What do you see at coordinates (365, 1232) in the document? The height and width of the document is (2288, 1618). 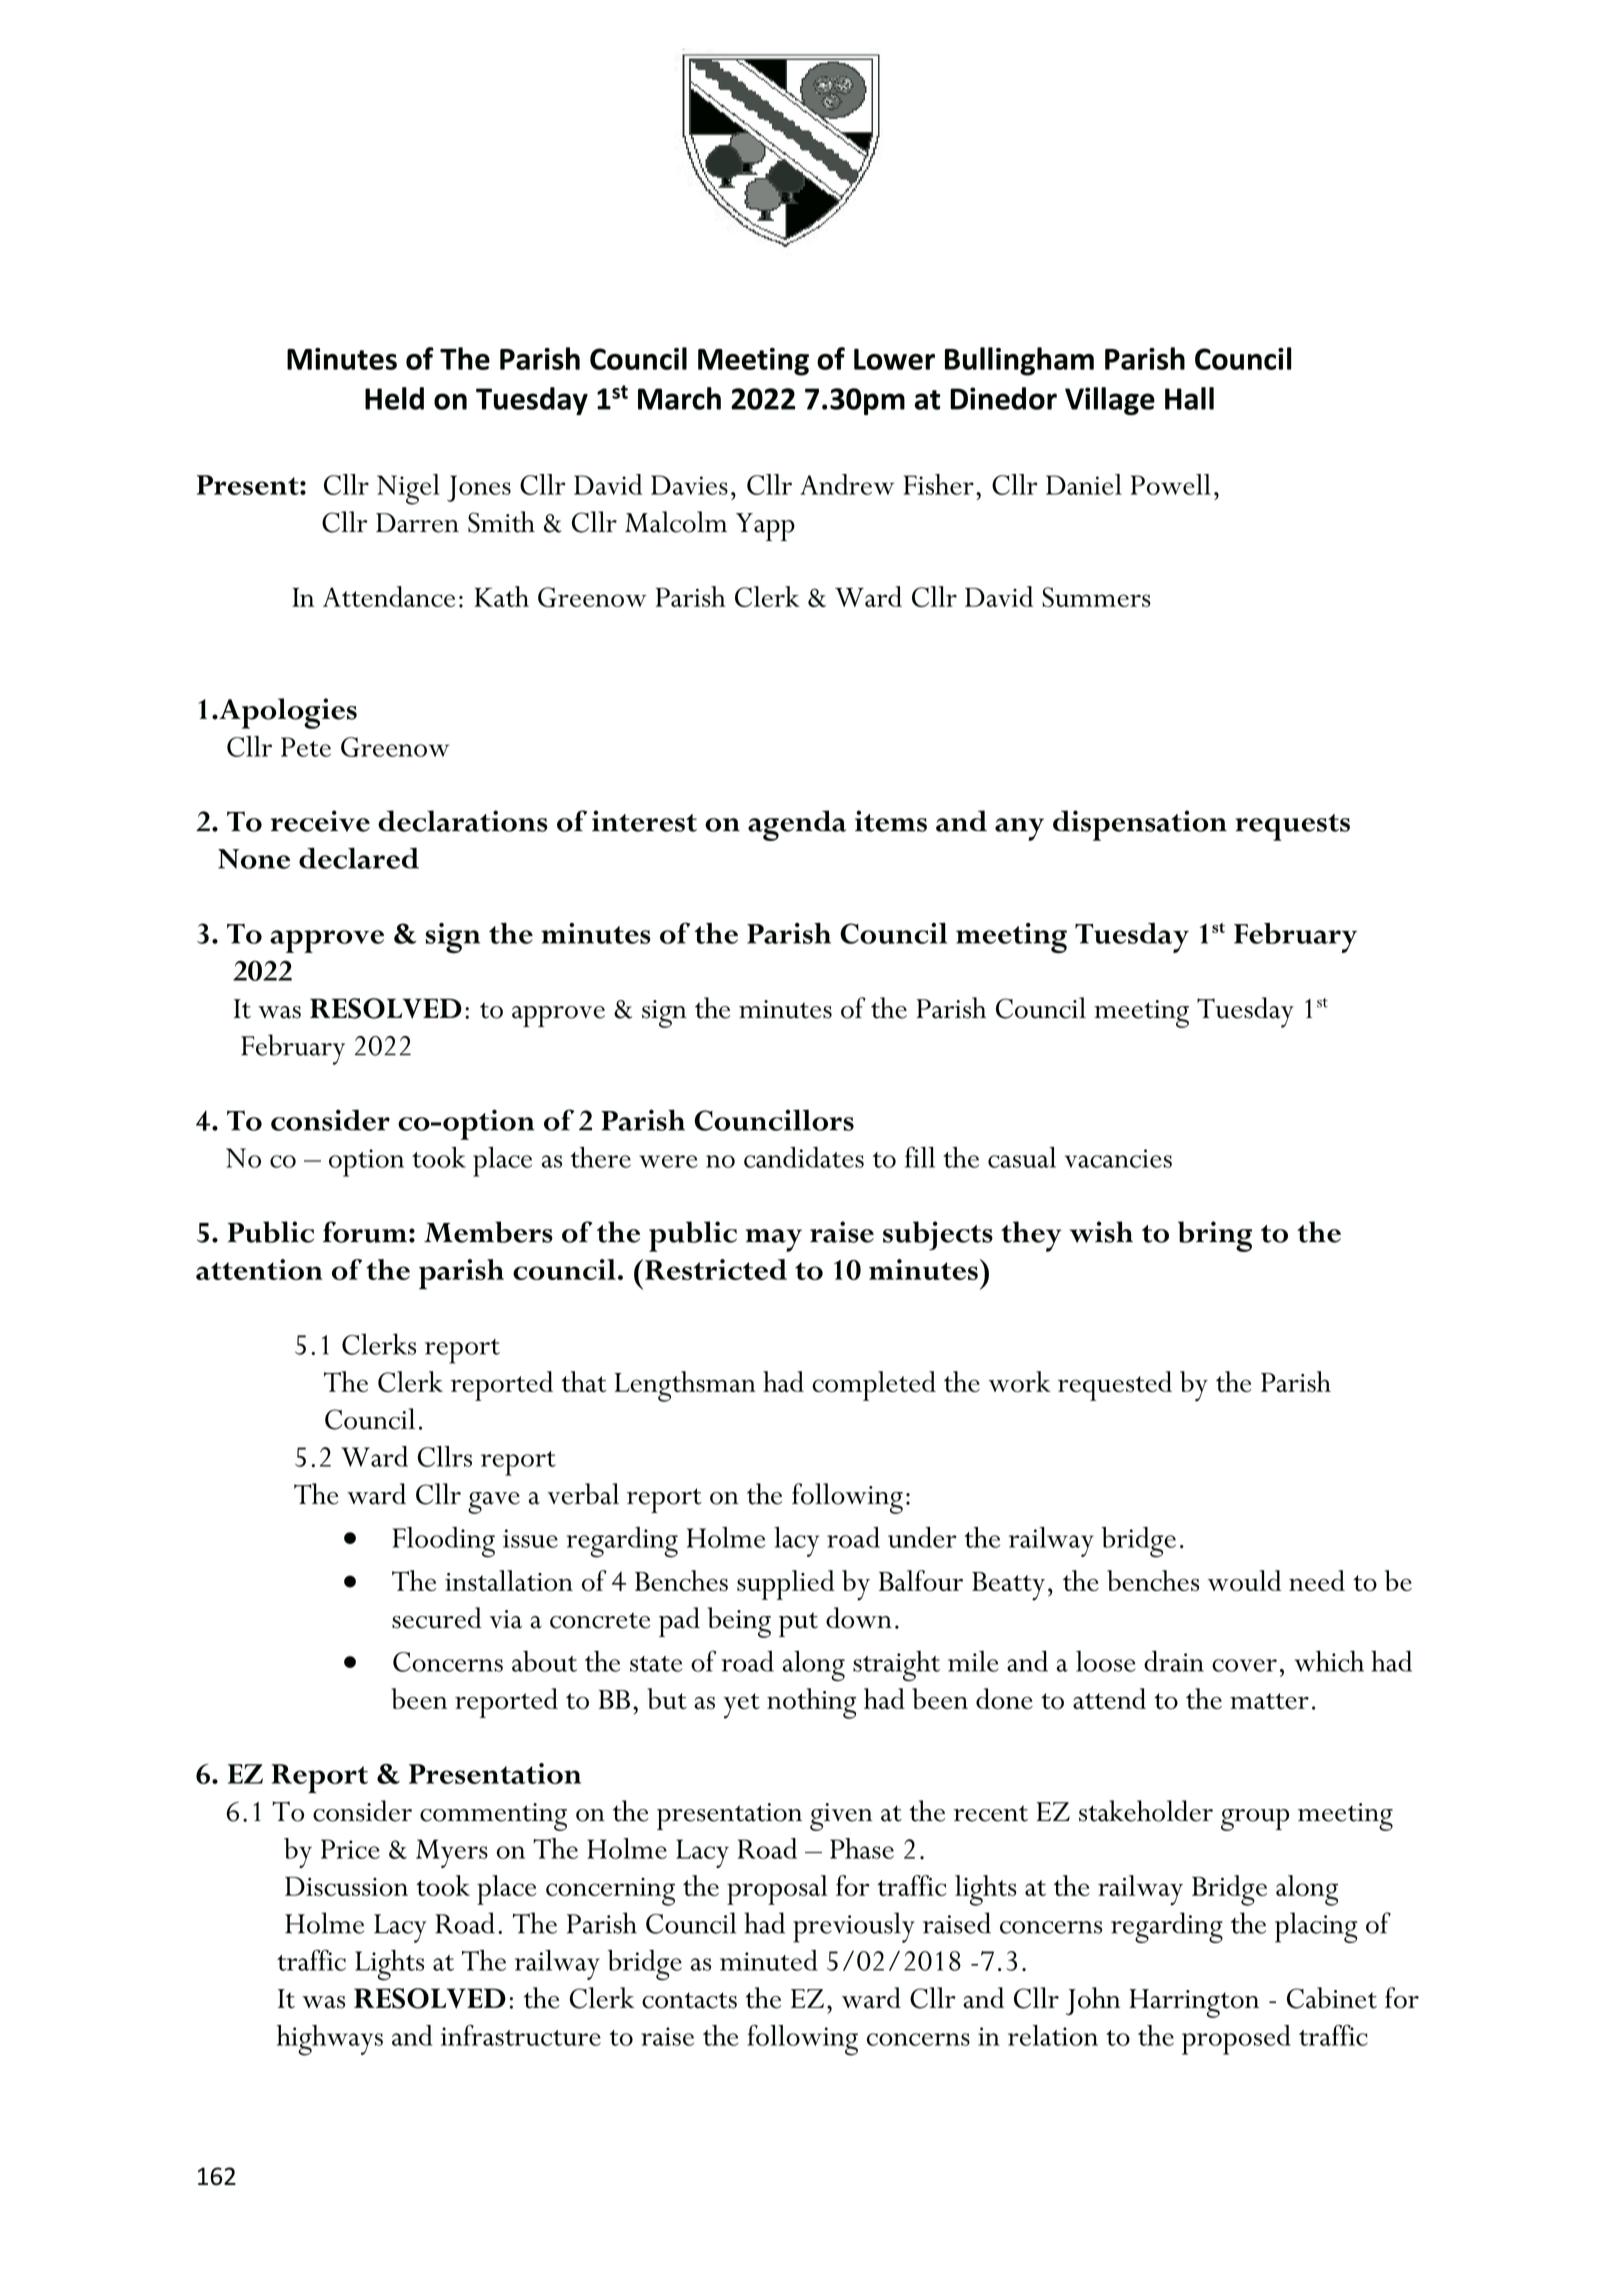 I see `forum` at bounding box center [365, 1232].
